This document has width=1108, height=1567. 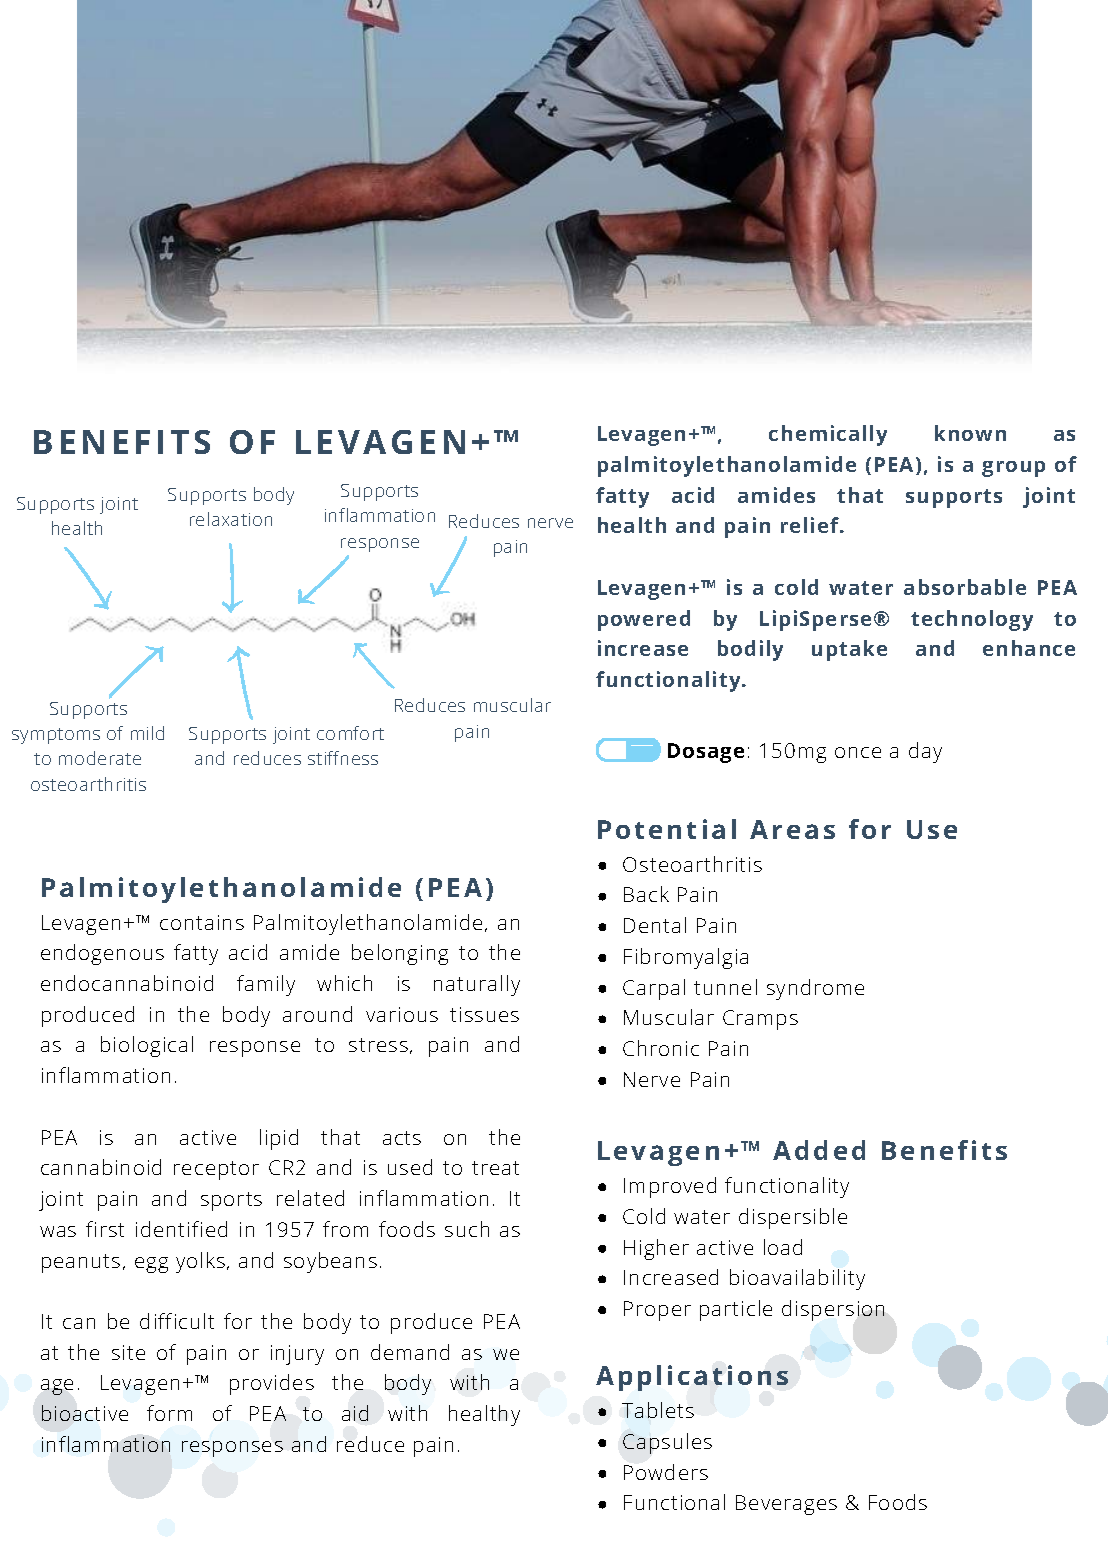 I want to click on form, so click(x=169, y=1413).
